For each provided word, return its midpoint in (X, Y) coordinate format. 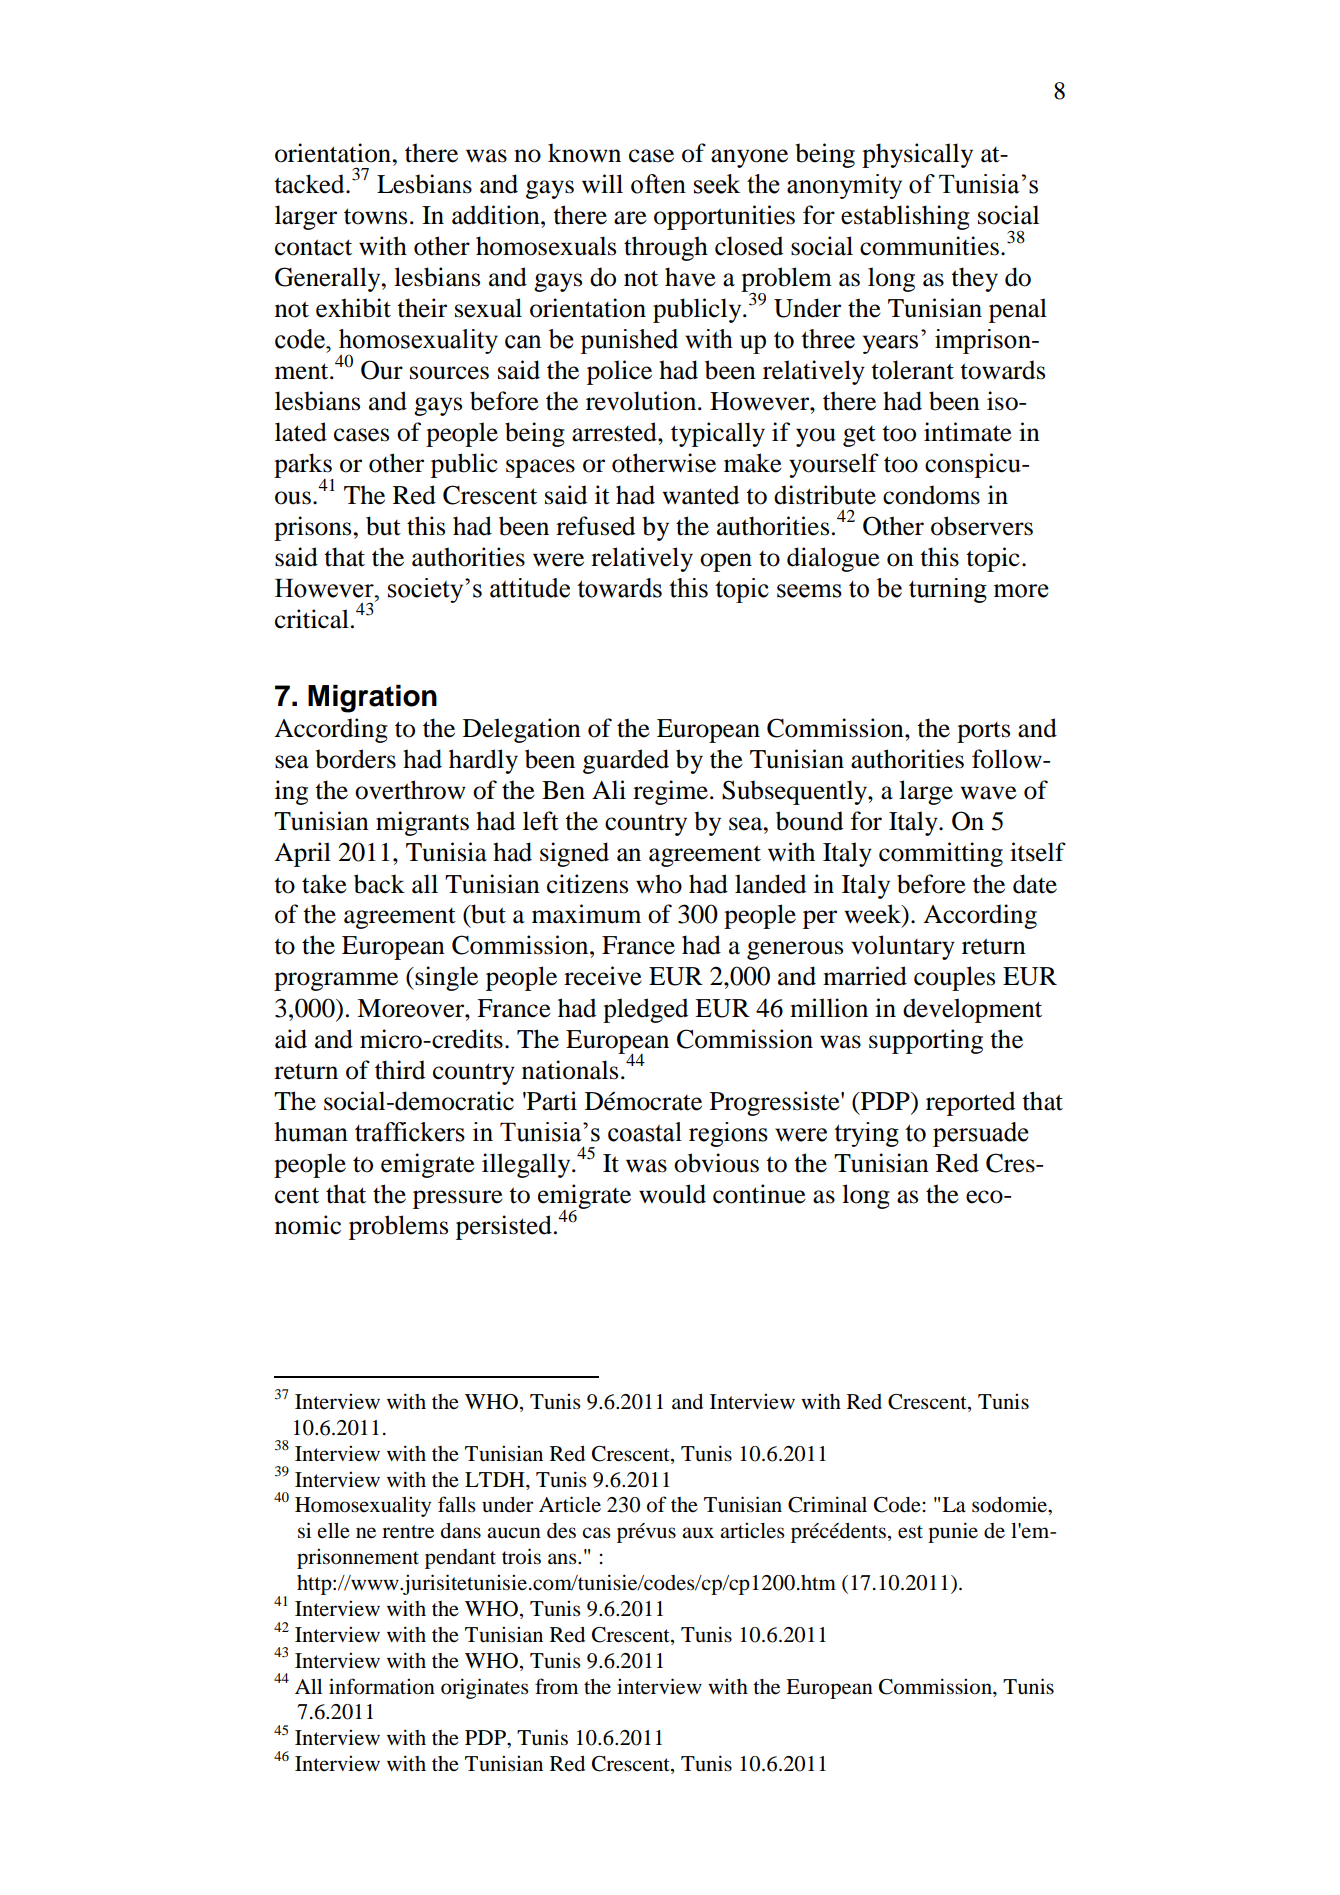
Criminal (827, 1504)
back (379, 884)
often (658, 184)
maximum (586, 914)
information (382, 1686)
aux (698, 1533)
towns (375, 216)
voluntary (903, 947)
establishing (905, 217)
